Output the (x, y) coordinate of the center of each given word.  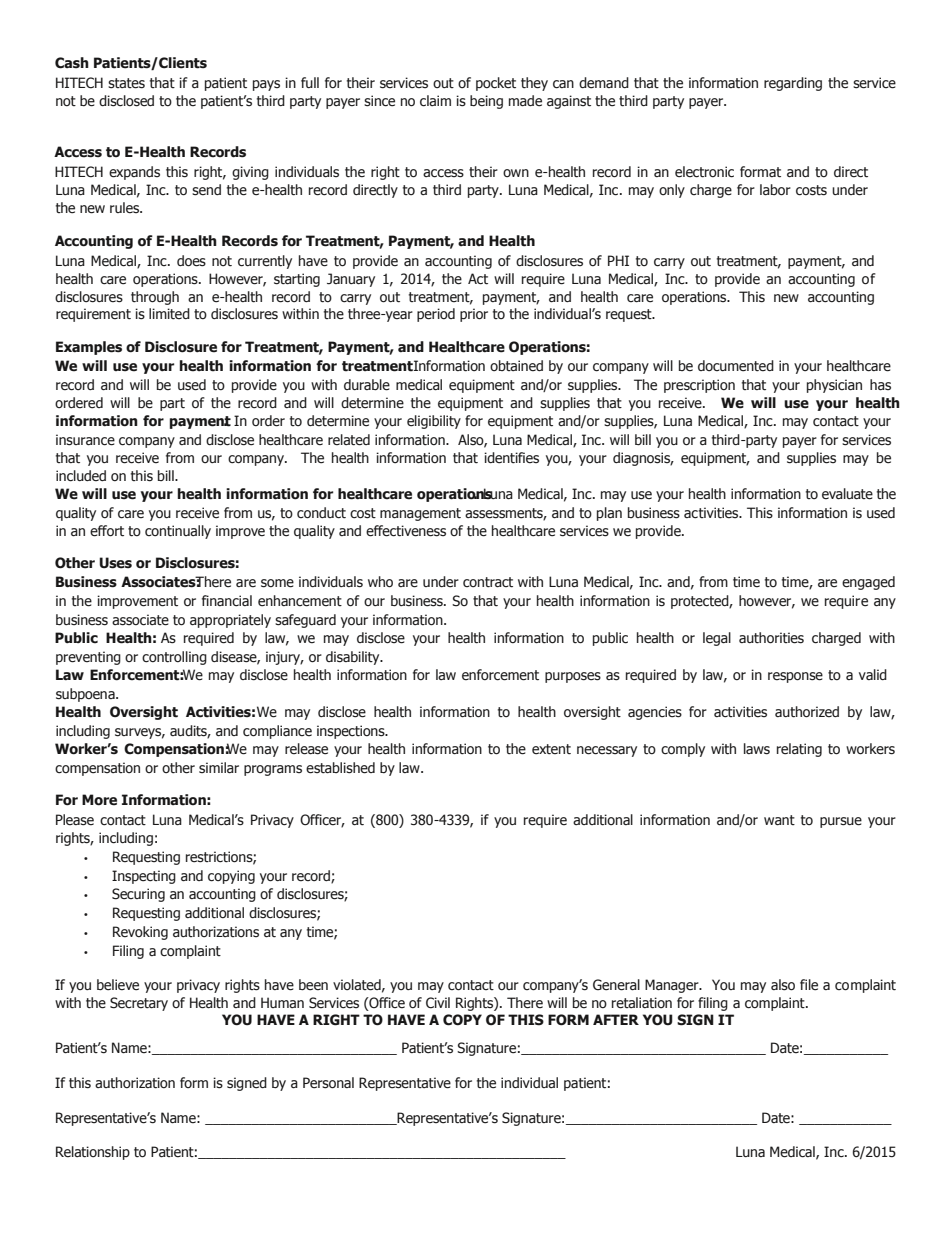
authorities (771, 638)
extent (551, 749)
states (126, 83)
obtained (516, 366)
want (779, 820)
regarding (793, 84)
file (809, 985)
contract (488, 582)
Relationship (93, 1153)
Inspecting (144, 877)
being (486, 102)
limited (169, 314)
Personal (328, 1083)
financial (227, 601)
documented (736, 366)
